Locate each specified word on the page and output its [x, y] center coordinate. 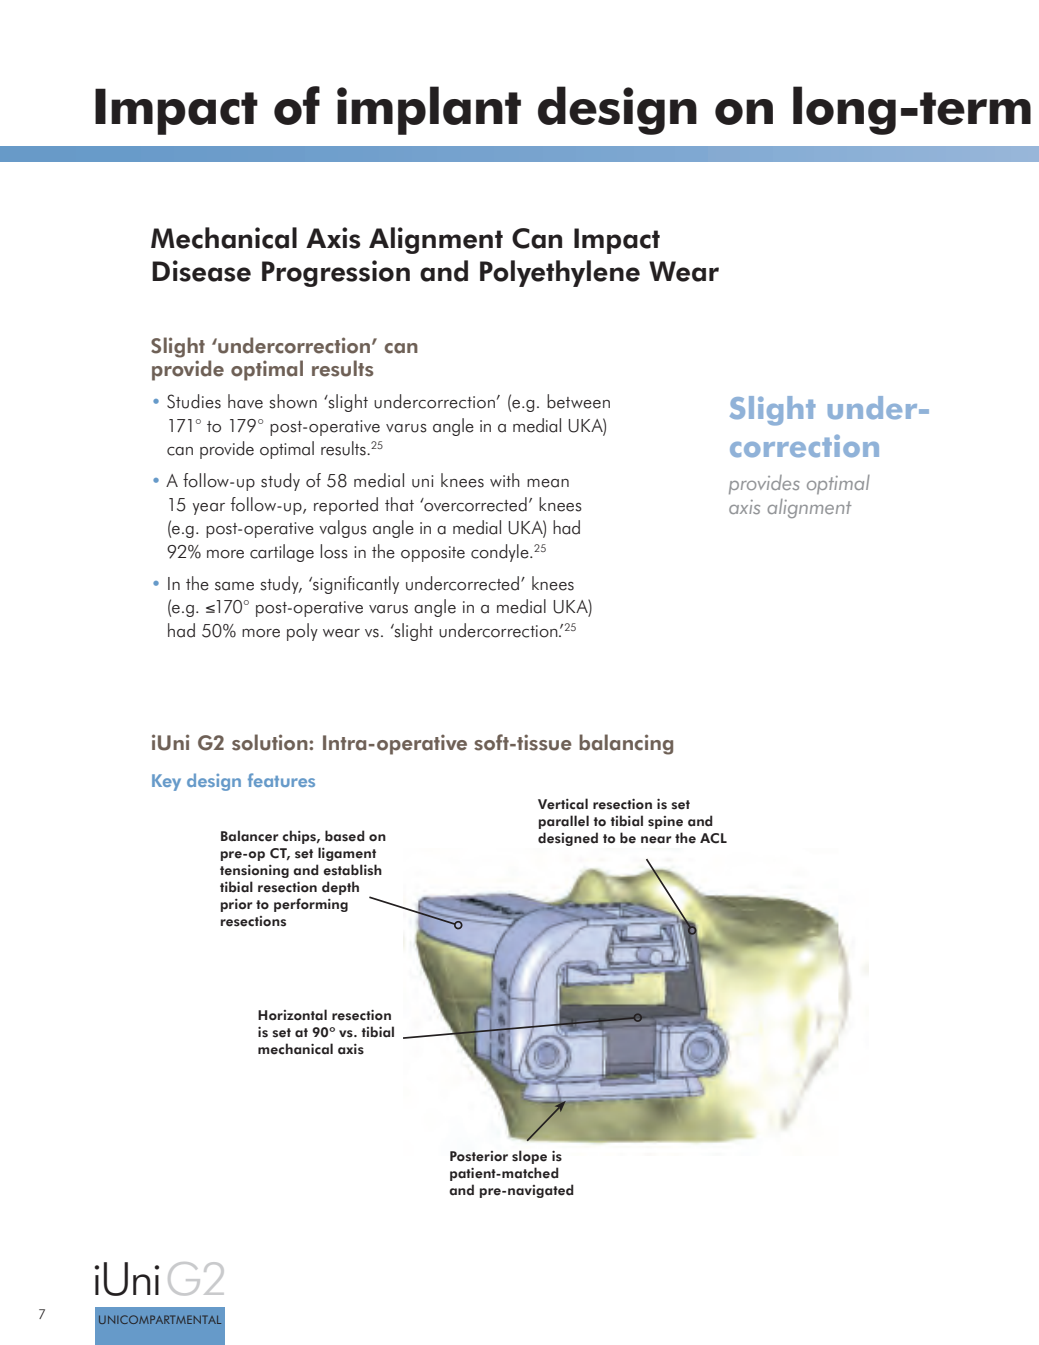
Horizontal [292, 1015]
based [345, 836]
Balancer [250, 836]
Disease [201, 271]
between [578, 401]
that [399, 504]
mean [548, 483]
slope [529, 1157]
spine [665, 822]
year [209, 509]
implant [429, 110]
